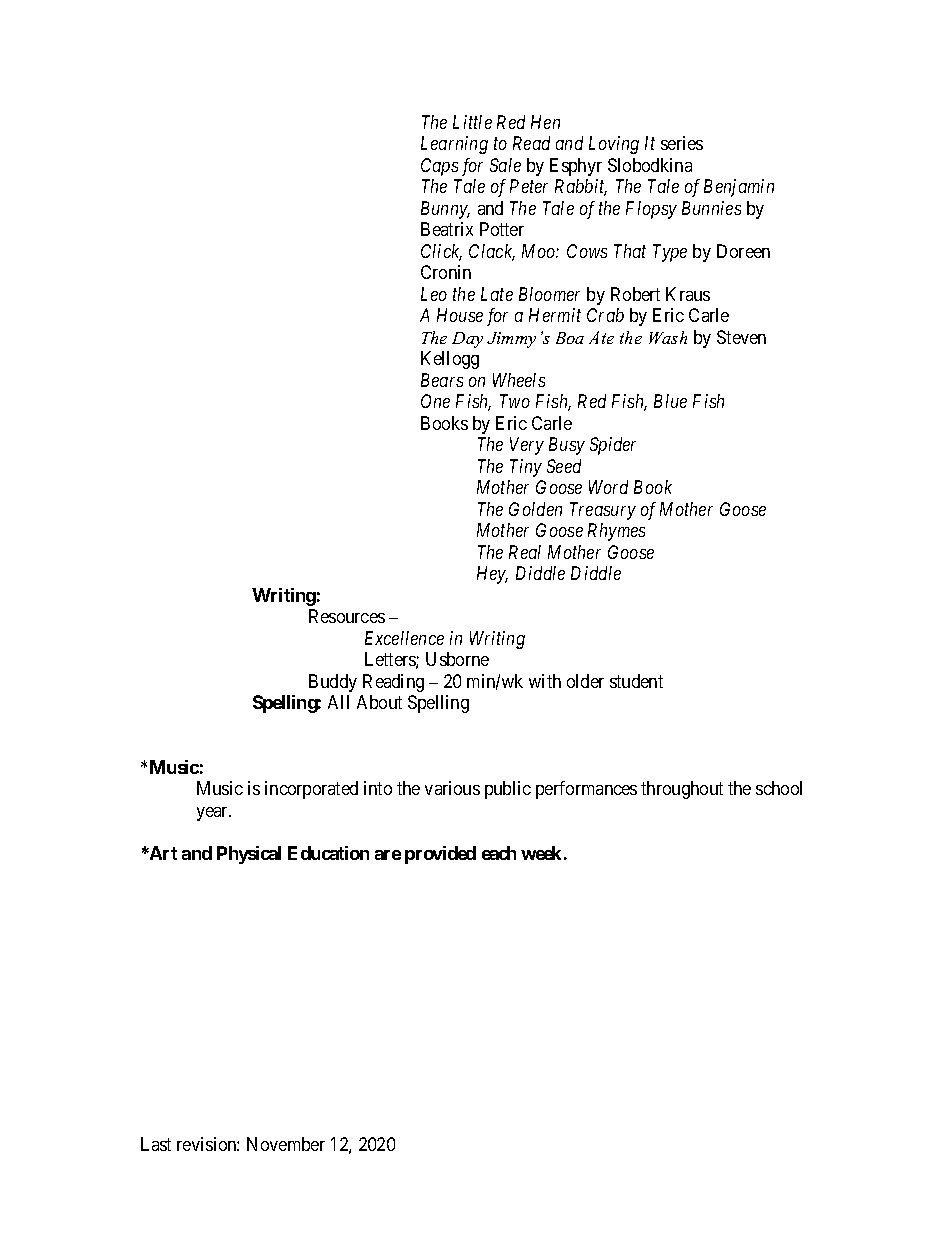 The image size is (952, 1233). Describe the element at coordinates (347, 616) in the page. I see `Resources` at that location.
